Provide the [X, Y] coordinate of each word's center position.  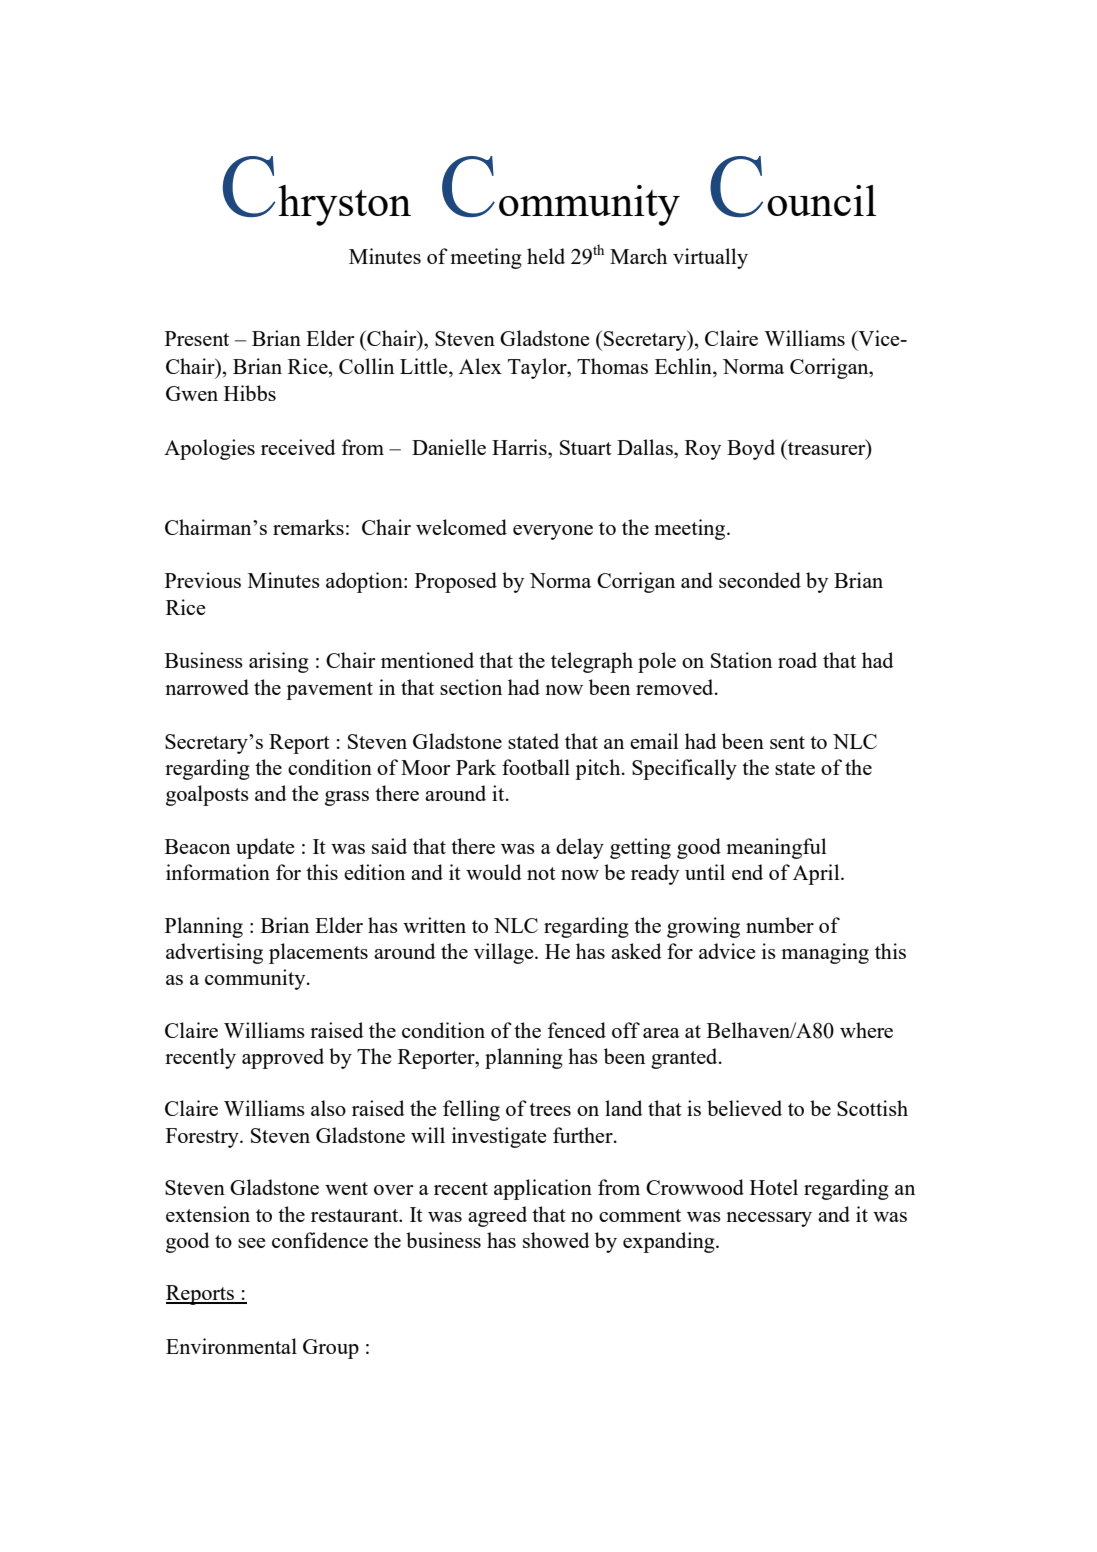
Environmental [231, 1346]
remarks [308, 527]
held [546, 256]
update [265, 848]
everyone [553, 532]
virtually [710, 258]
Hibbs [250, 393]
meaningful [776, 848]
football [536, 767]
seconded [760, 580]
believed [744, 1108]
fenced [577, 1030]
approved [283, 1058]
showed [556, 1240]
